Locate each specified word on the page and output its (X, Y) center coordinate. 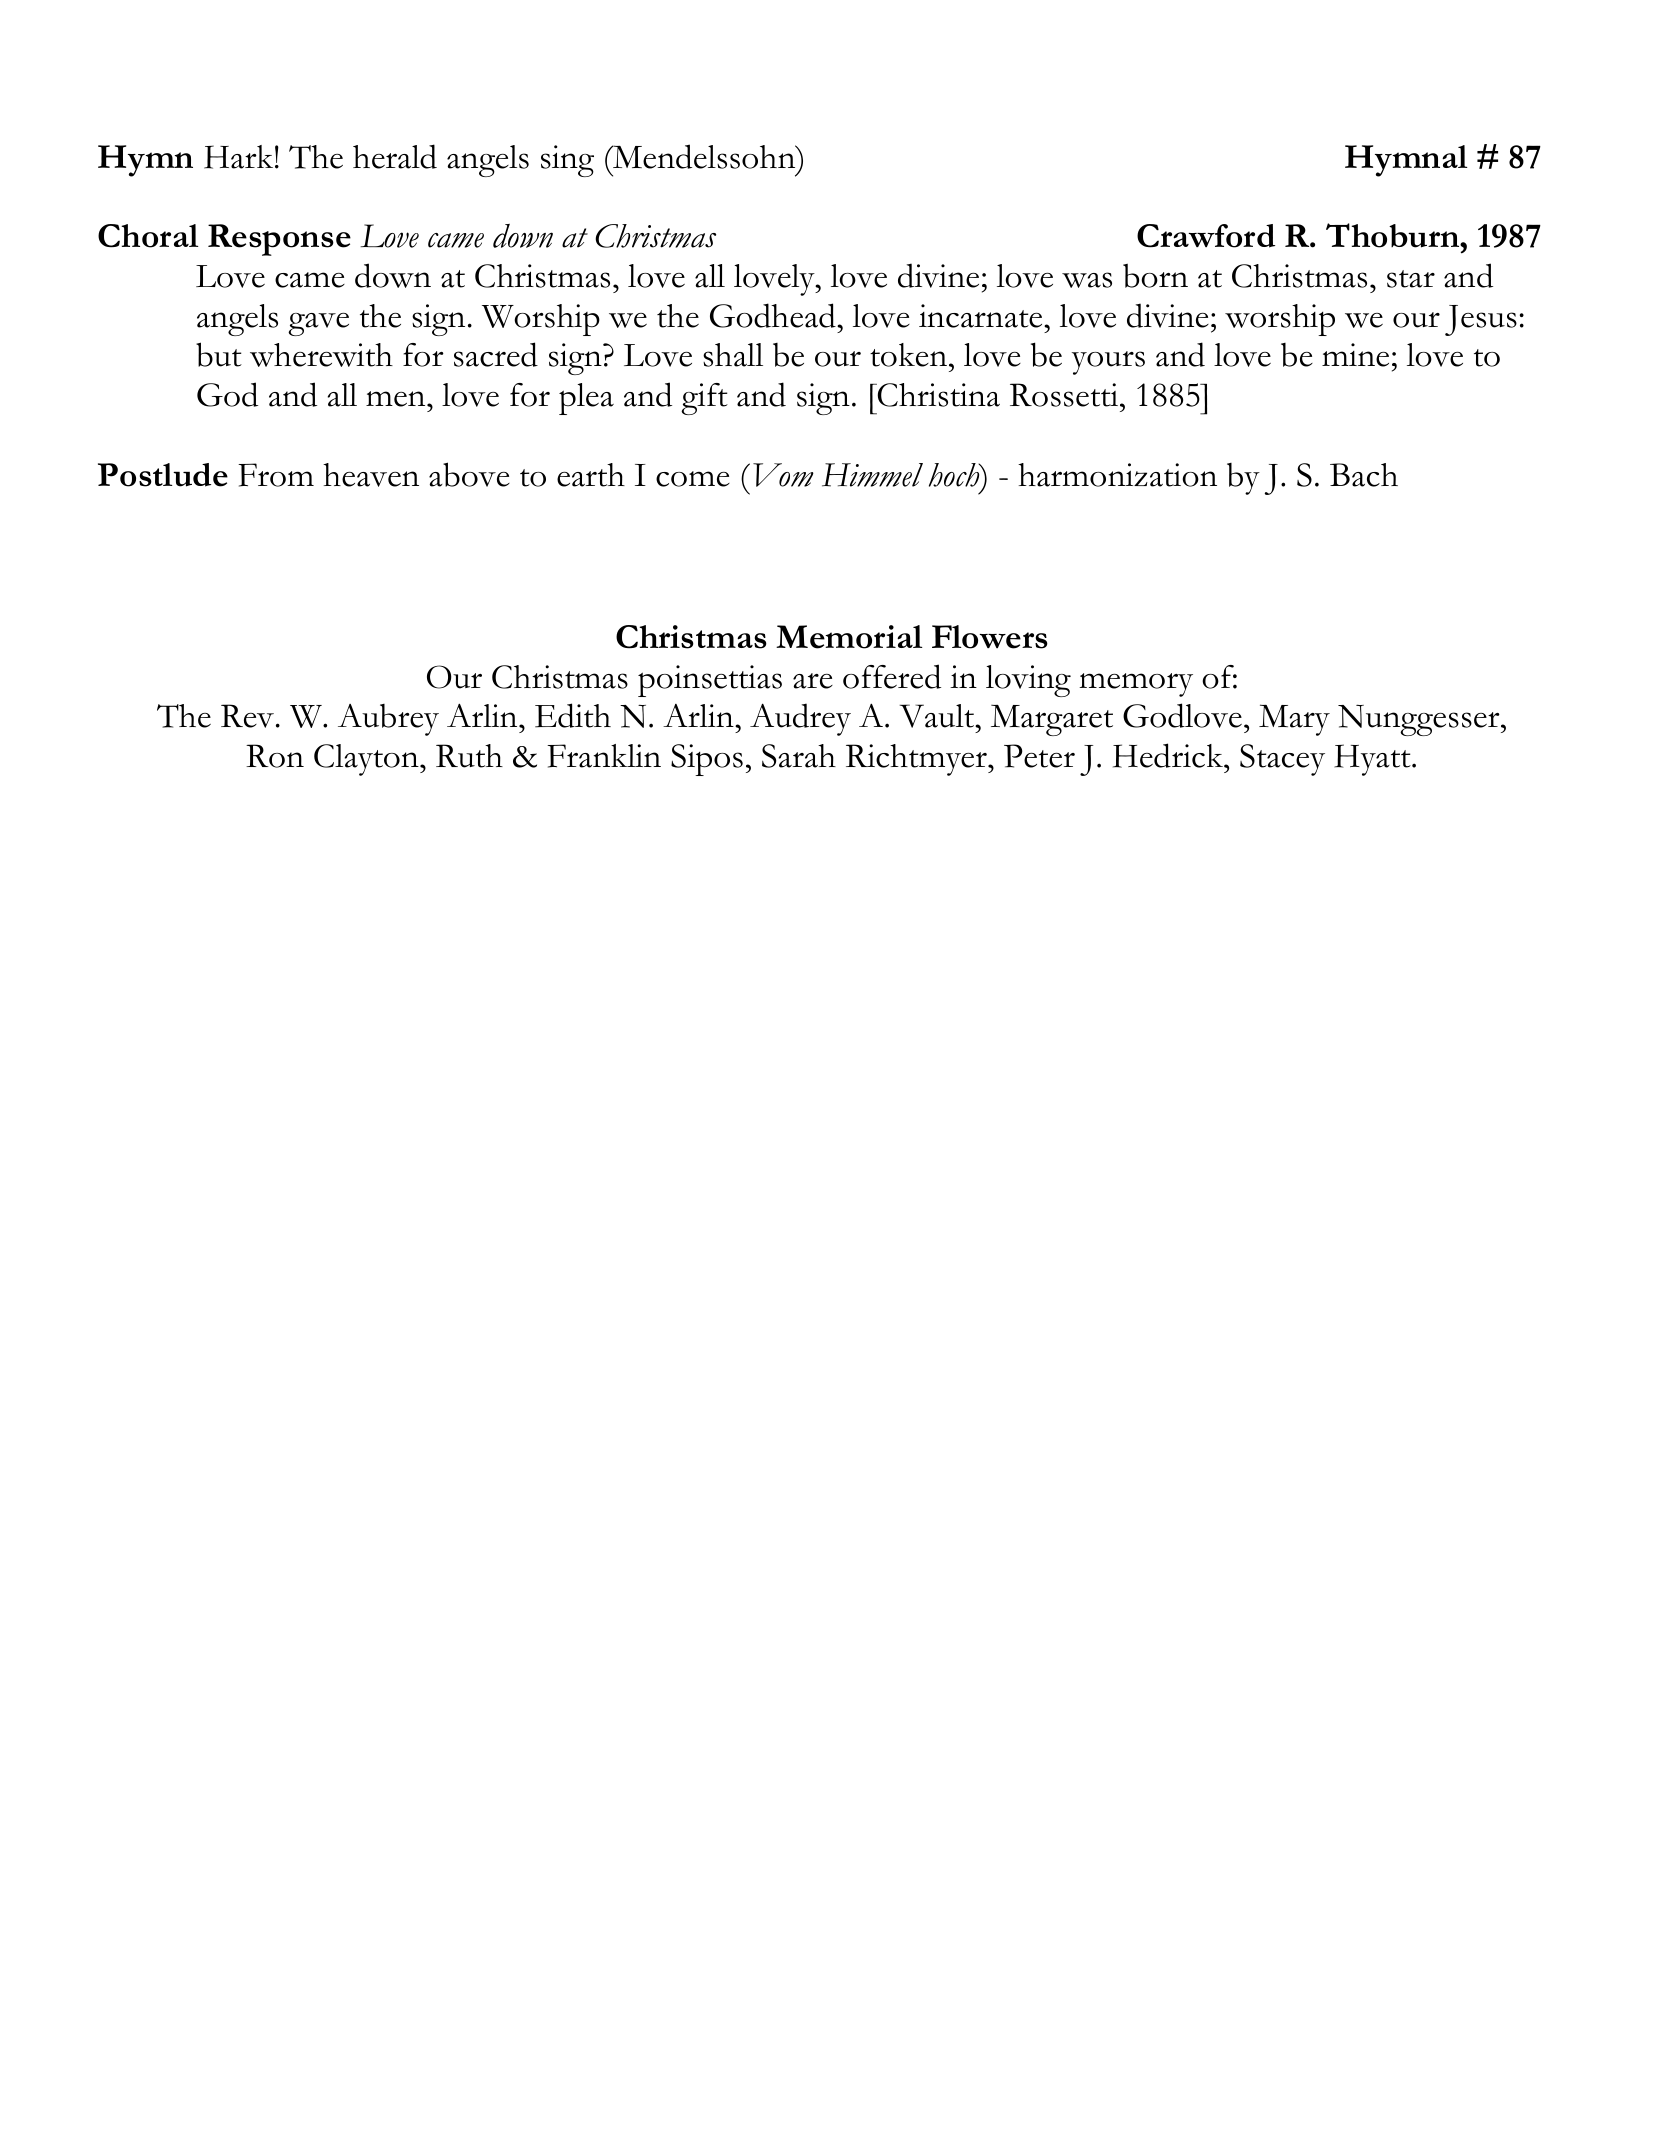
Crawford (1206, 236)
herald (395, 156)
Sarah (799, 756)
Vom (783, 475)
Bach (1364, 475)
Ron (275, 756)
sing (567, 161)
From (276, 475)
